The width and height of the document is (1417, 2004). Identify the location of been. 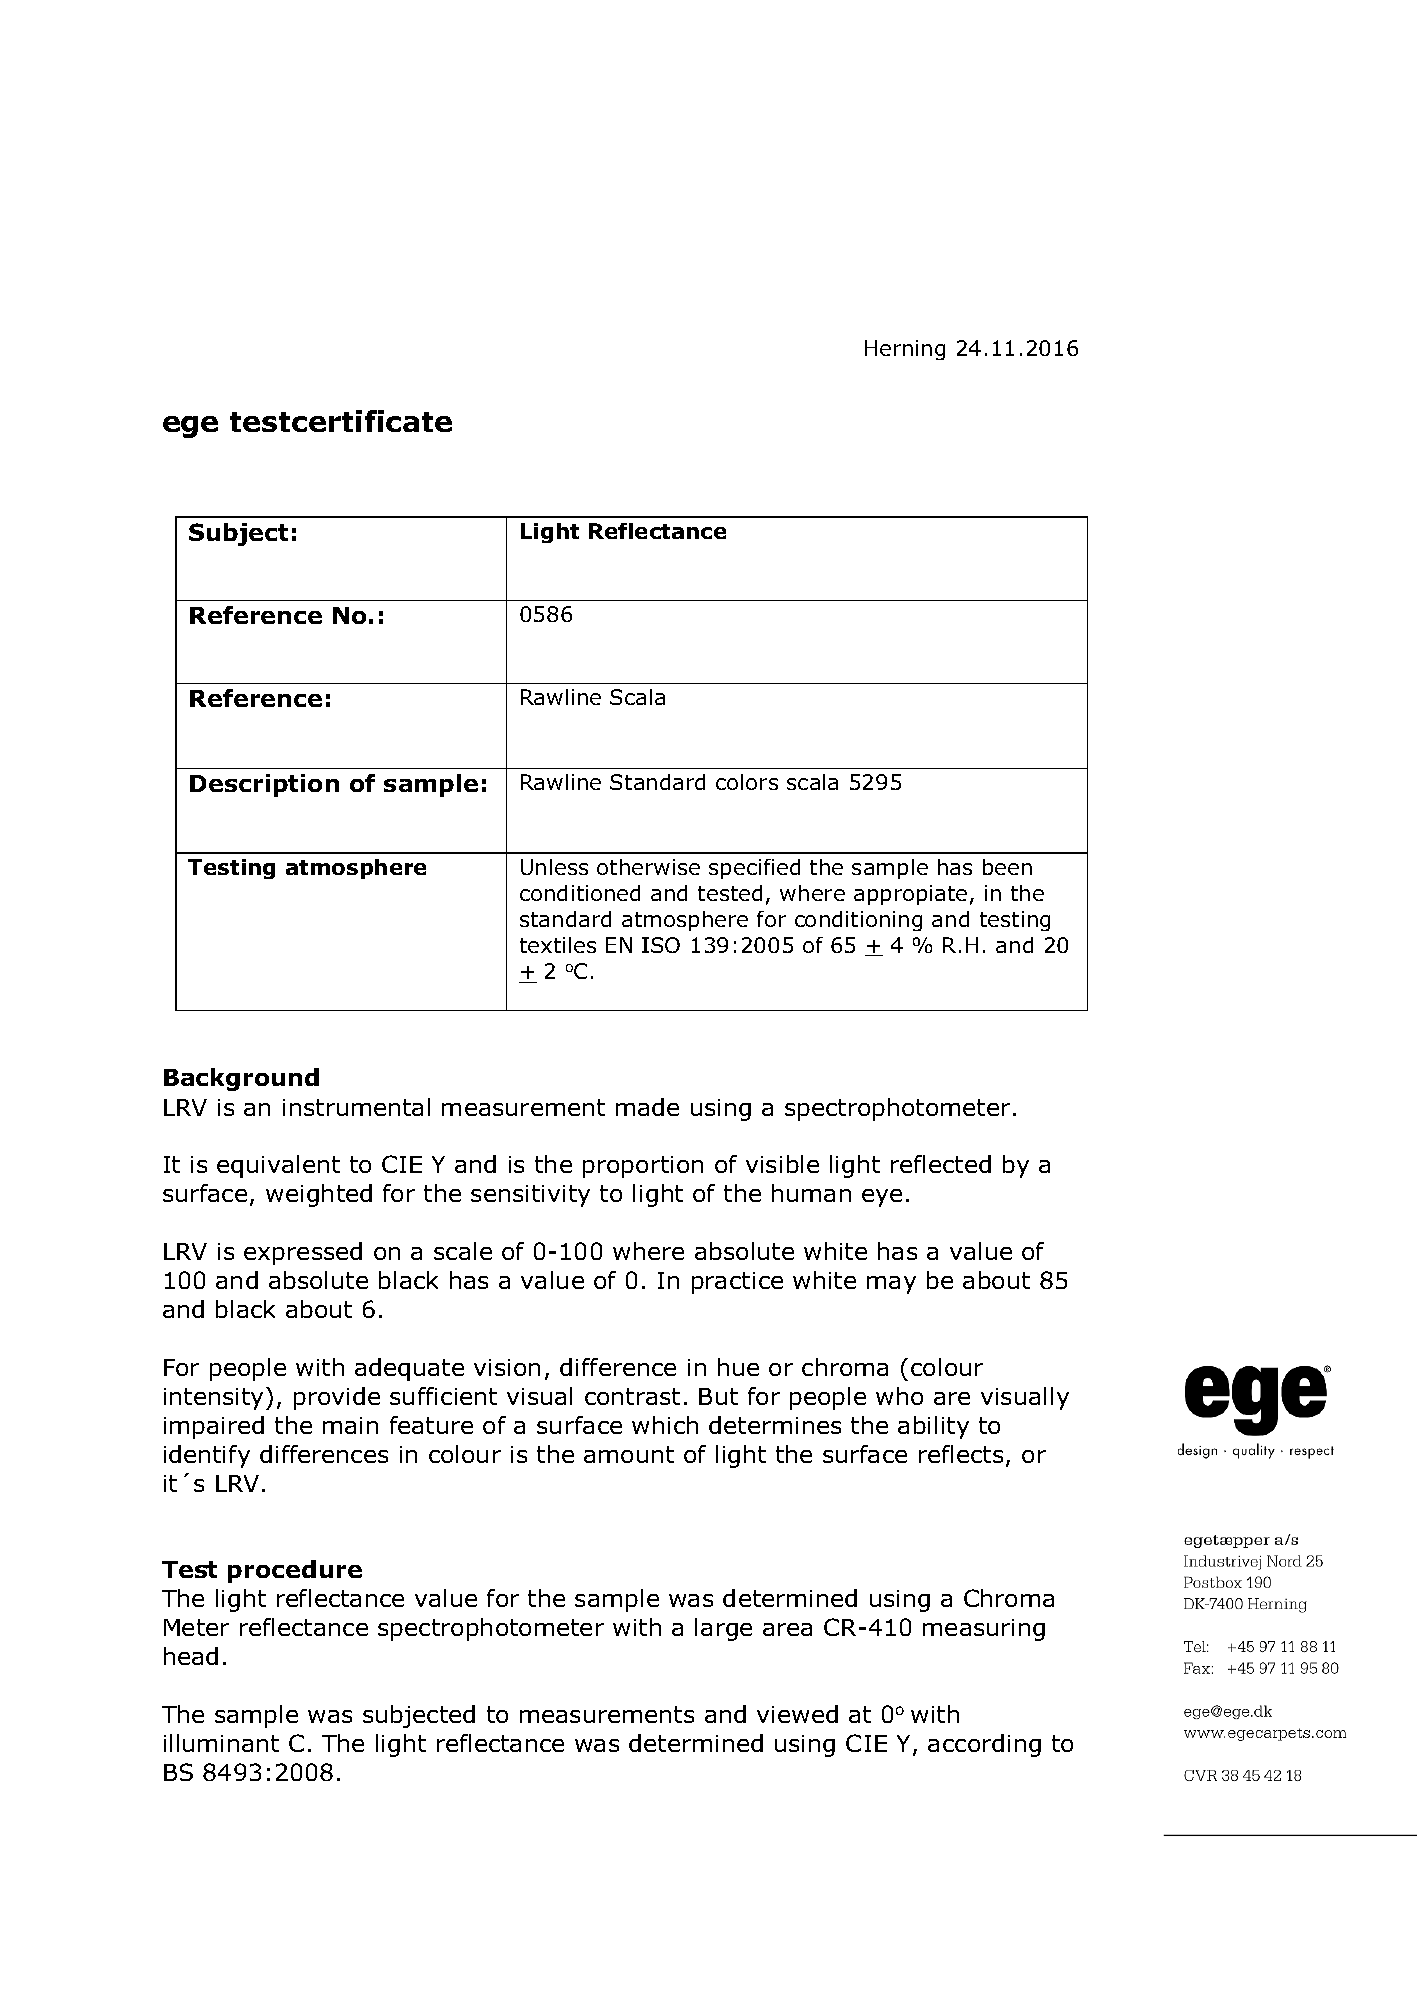
(1007, 867).
